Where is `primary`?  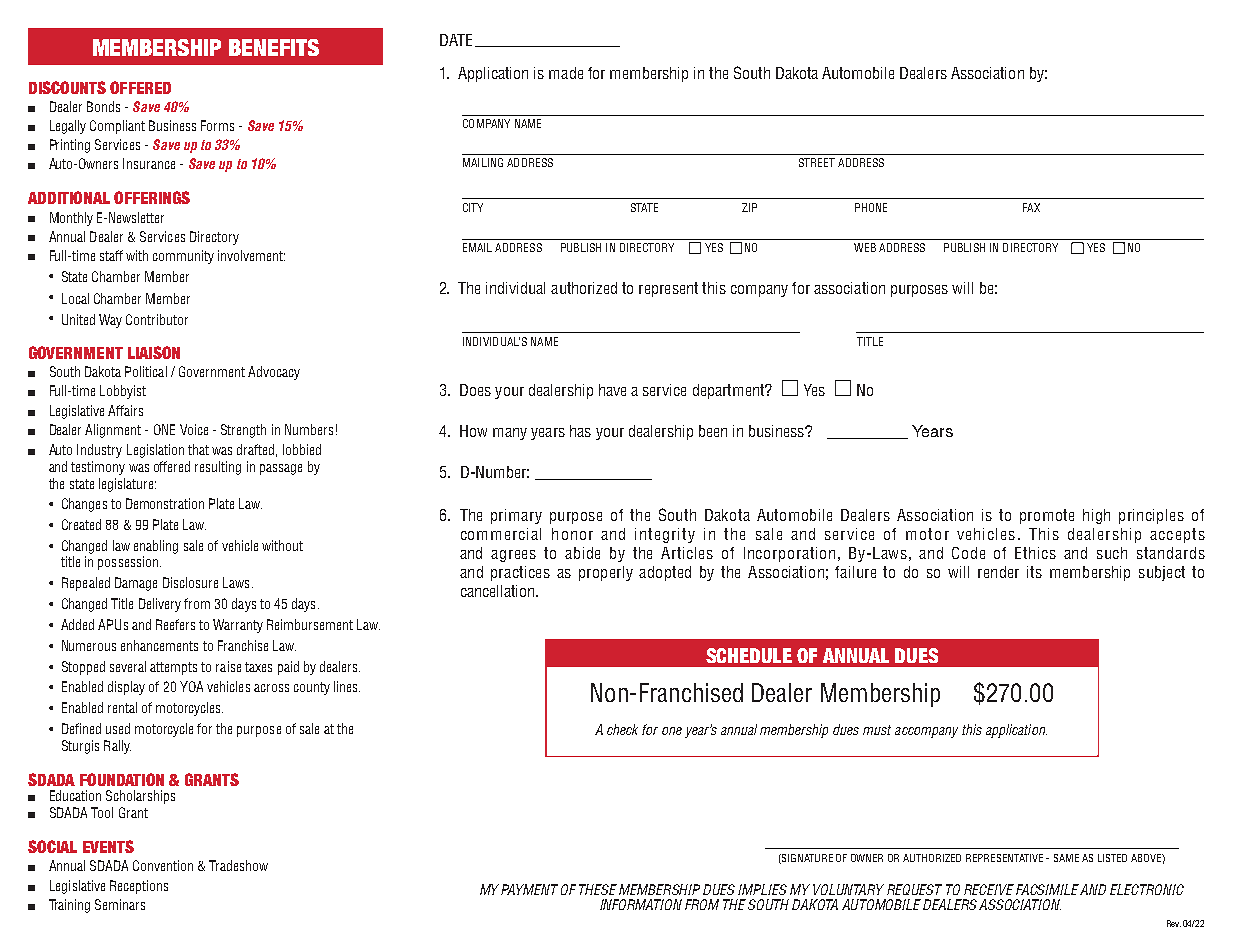
primary is located at coordinates (516, 516).
